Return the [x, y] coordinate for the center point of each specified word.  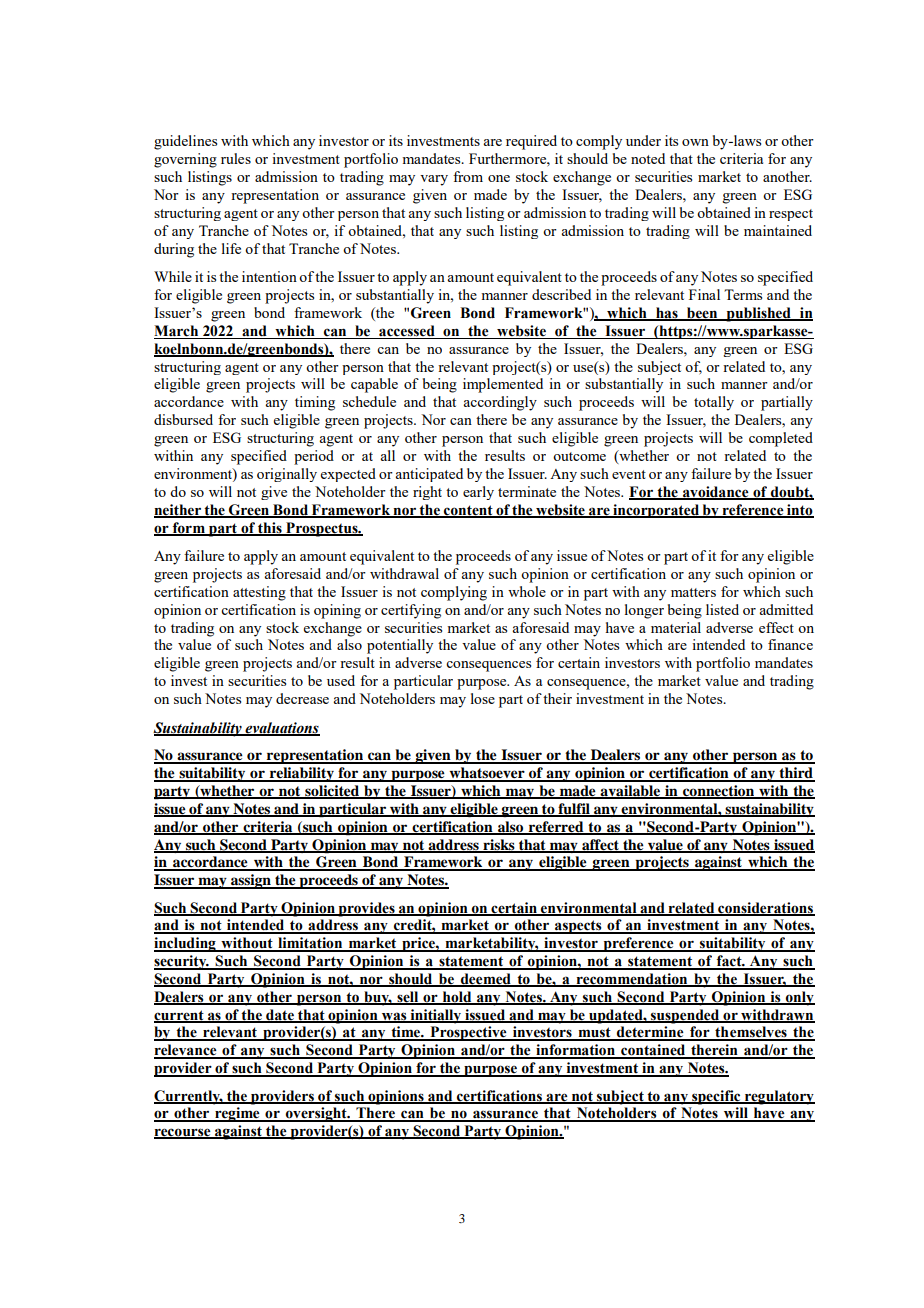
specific [716, 1097]
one [499, 178]
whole [527, 591]
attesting [259, 593]
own [695, 142]
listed [722, 609]
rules [236, 158]
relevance [186, 1051]
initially [436, 1016]
